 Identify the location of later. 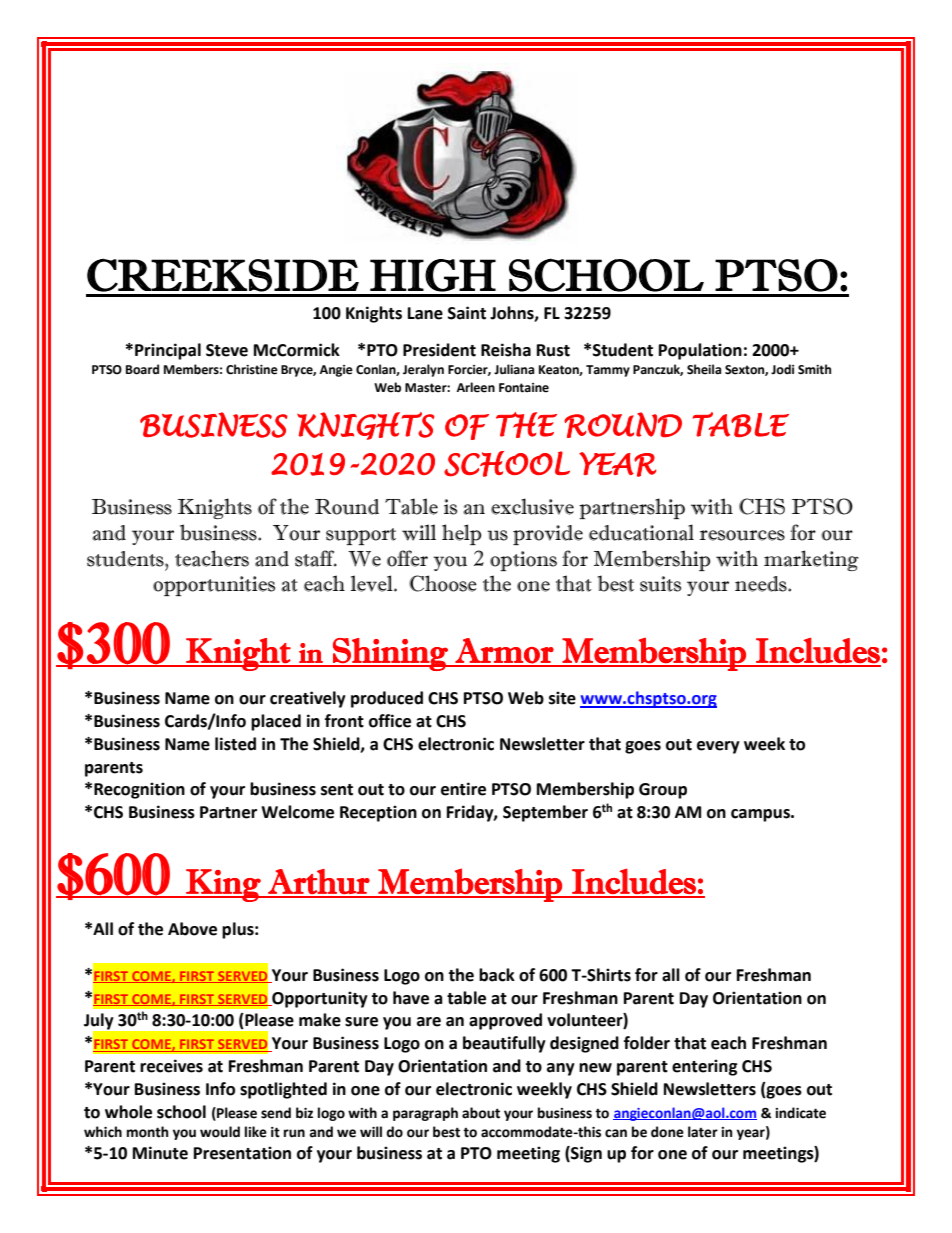
(703, 1132).
